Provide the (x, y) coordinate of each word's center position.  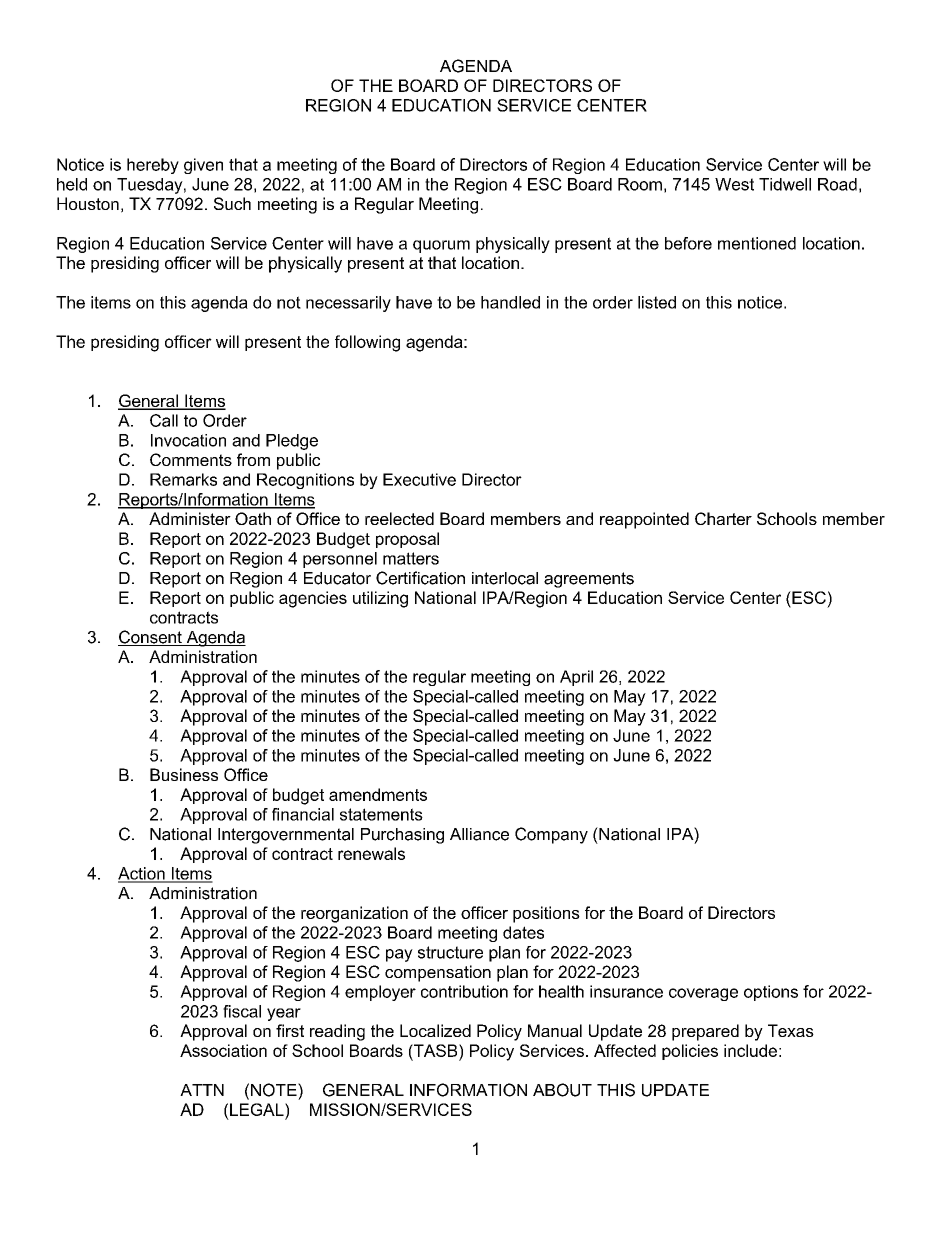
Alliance (479, 834)
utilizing (380, 599)
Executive (419, 479)
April (576, 678)
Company (551, 835)
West (734, 184)
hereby (153, 166)
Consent (151, 638)
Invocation (188, 440)
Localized (435, 1030)
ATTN (202, 1090)
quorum (441, 246)
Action (142, 874)
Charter (723, 518)
